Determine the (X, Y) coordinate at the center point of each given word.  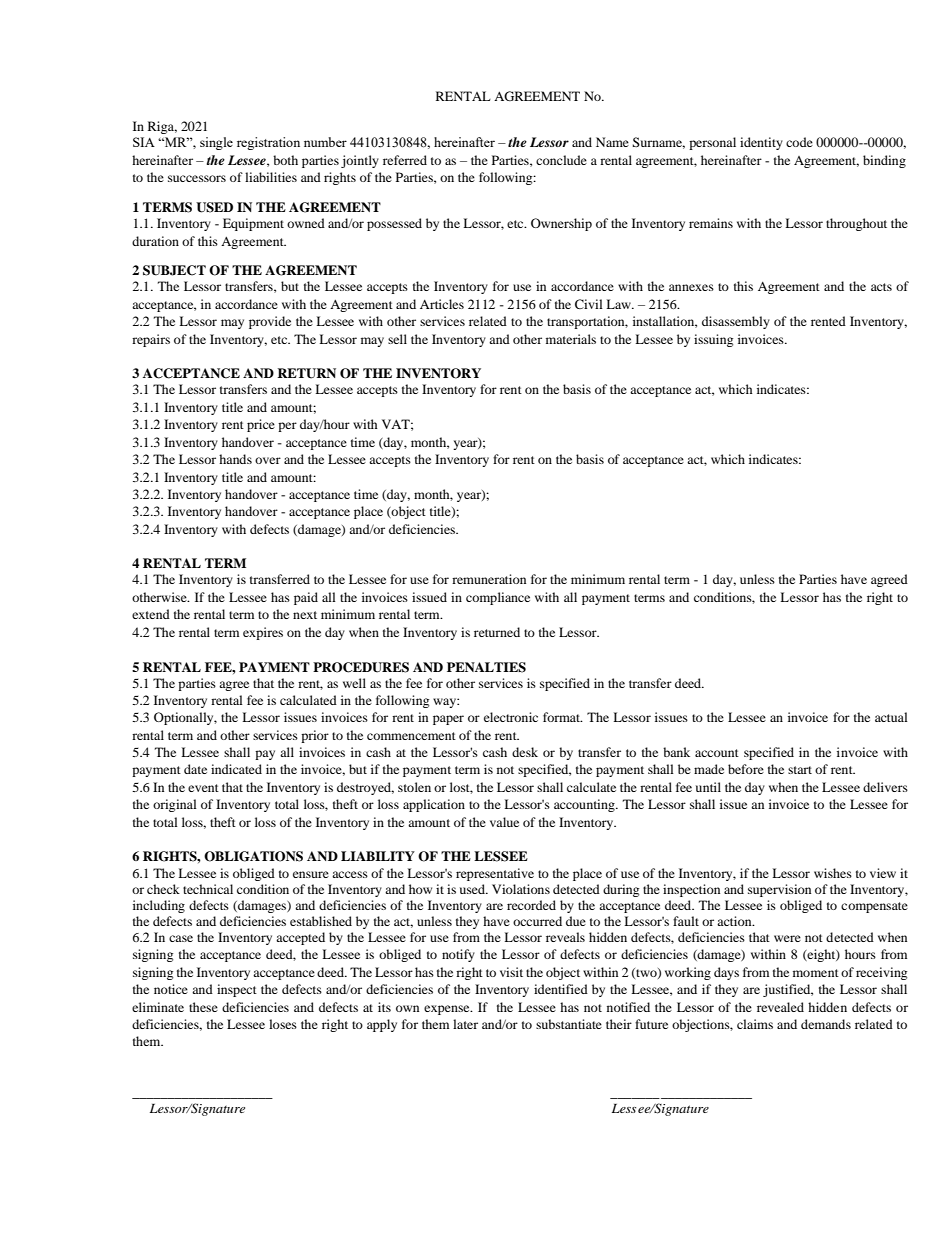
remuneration (489, 579)
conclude (561, 160)
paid (306, 598)
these (203, 1007)
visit (511, 972)
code (799, 142)
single (216, 143)
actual (891, 717)
